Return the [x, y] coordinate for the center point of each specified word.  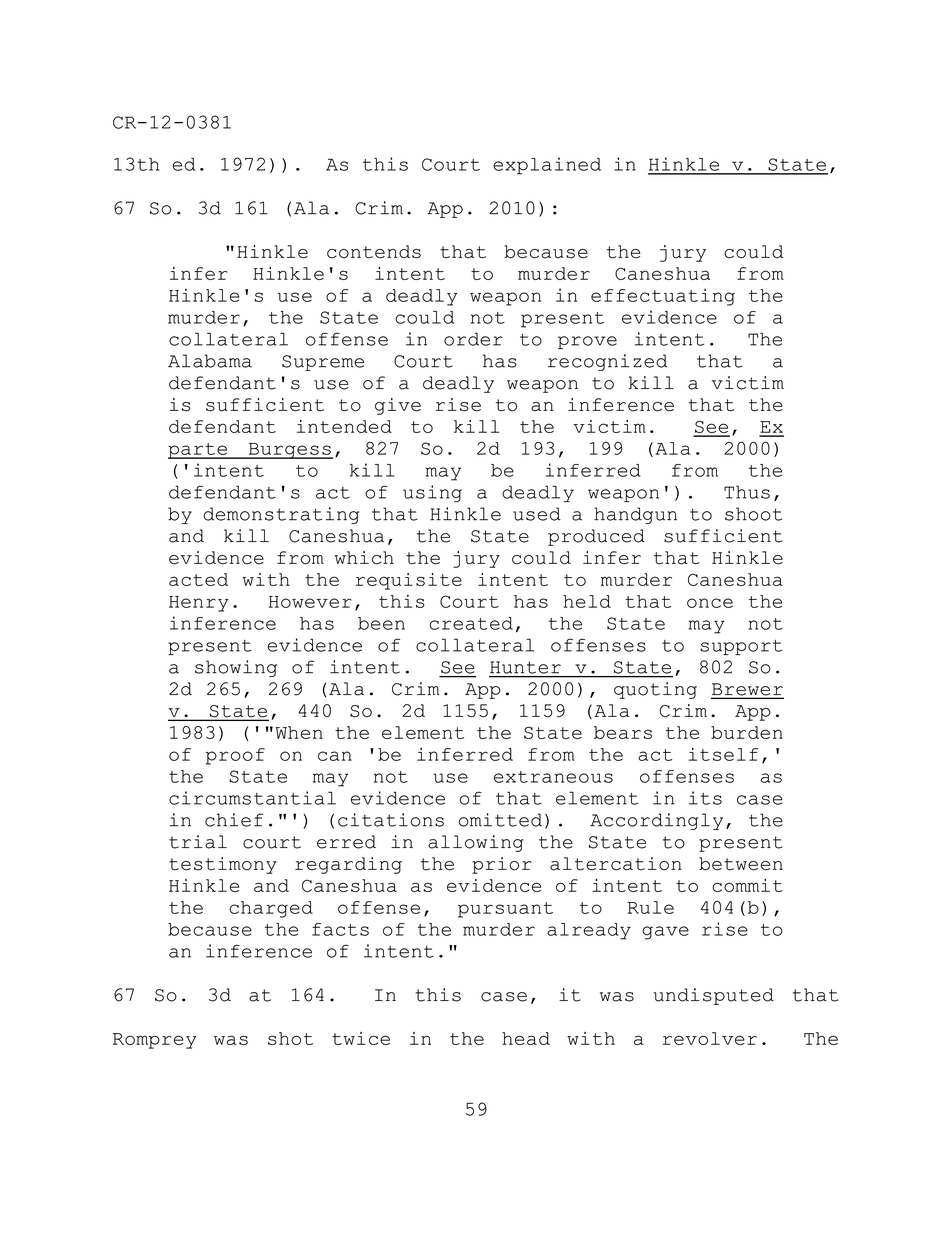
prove [587, 342]
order [473, 339]
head [526, 1038]
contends [374, 252]
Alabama [210, 361]
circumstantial [252, 798]
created [471, 623]
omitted [500, 820]
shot [290, 1038]
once [710, 603]
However [310, 602]
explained [547, 166]
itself [723, 754]
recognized [607, 362]
